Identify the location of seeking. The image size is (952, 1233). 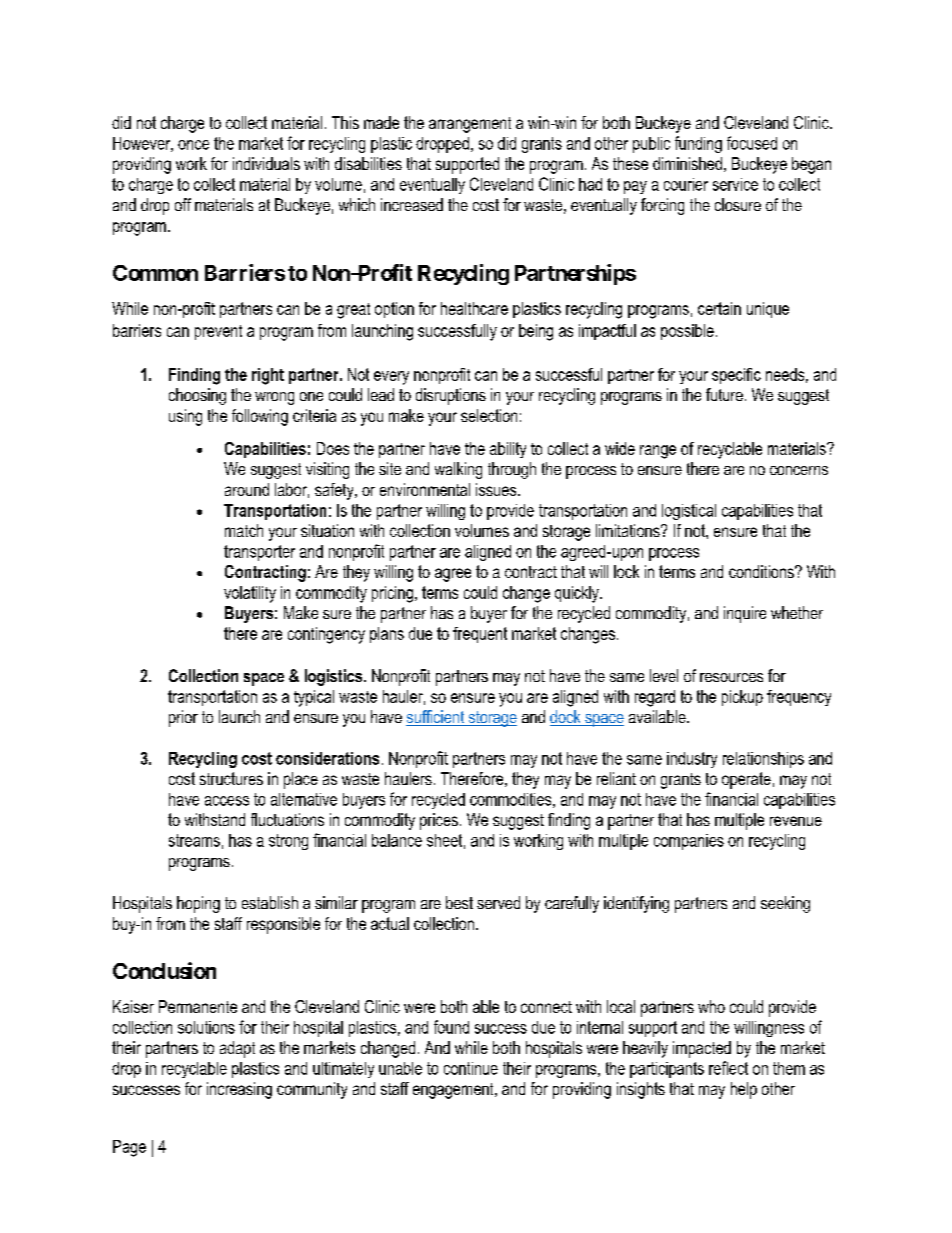
(785, 904).
